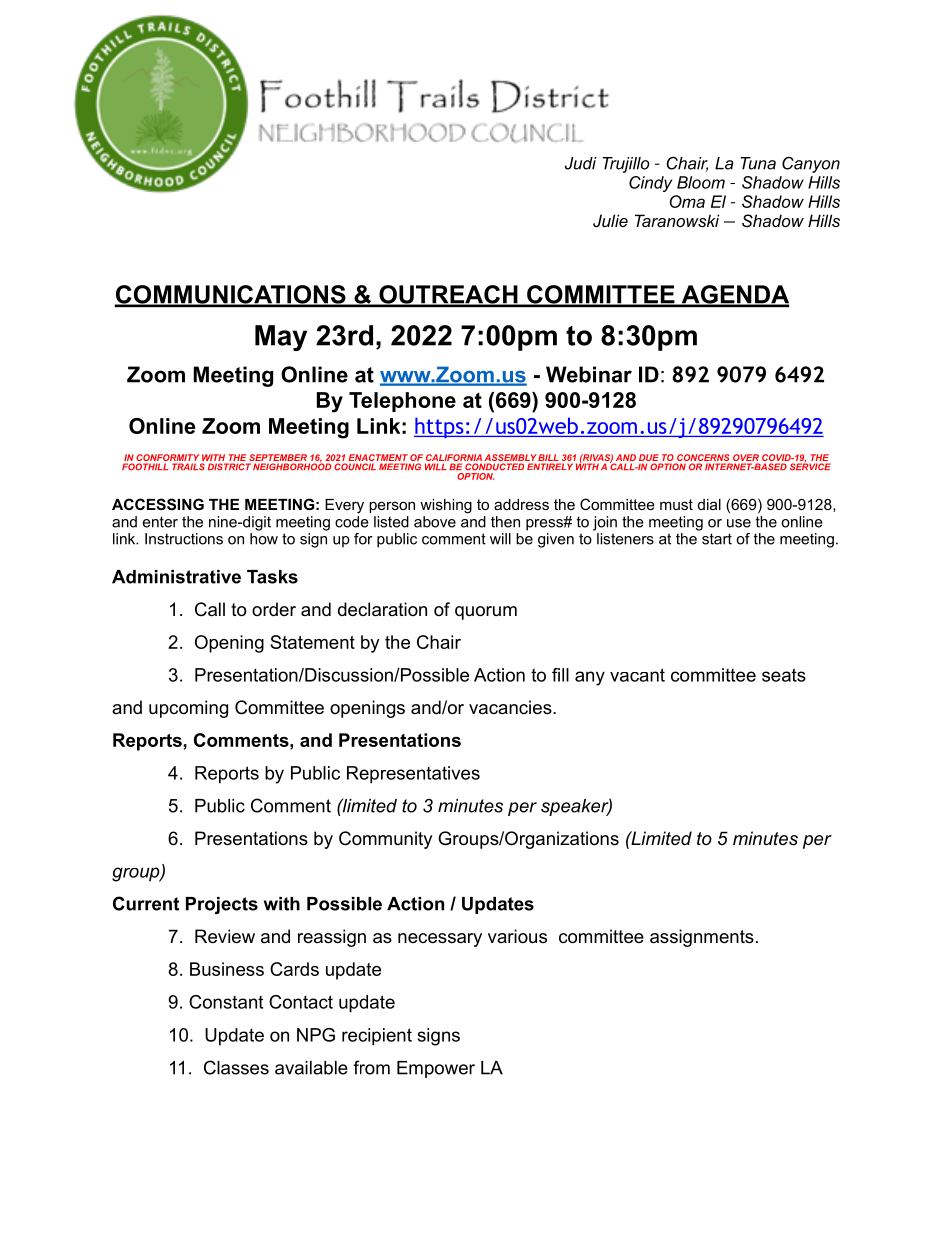  I want to click on quorum, so click(486, 613).
